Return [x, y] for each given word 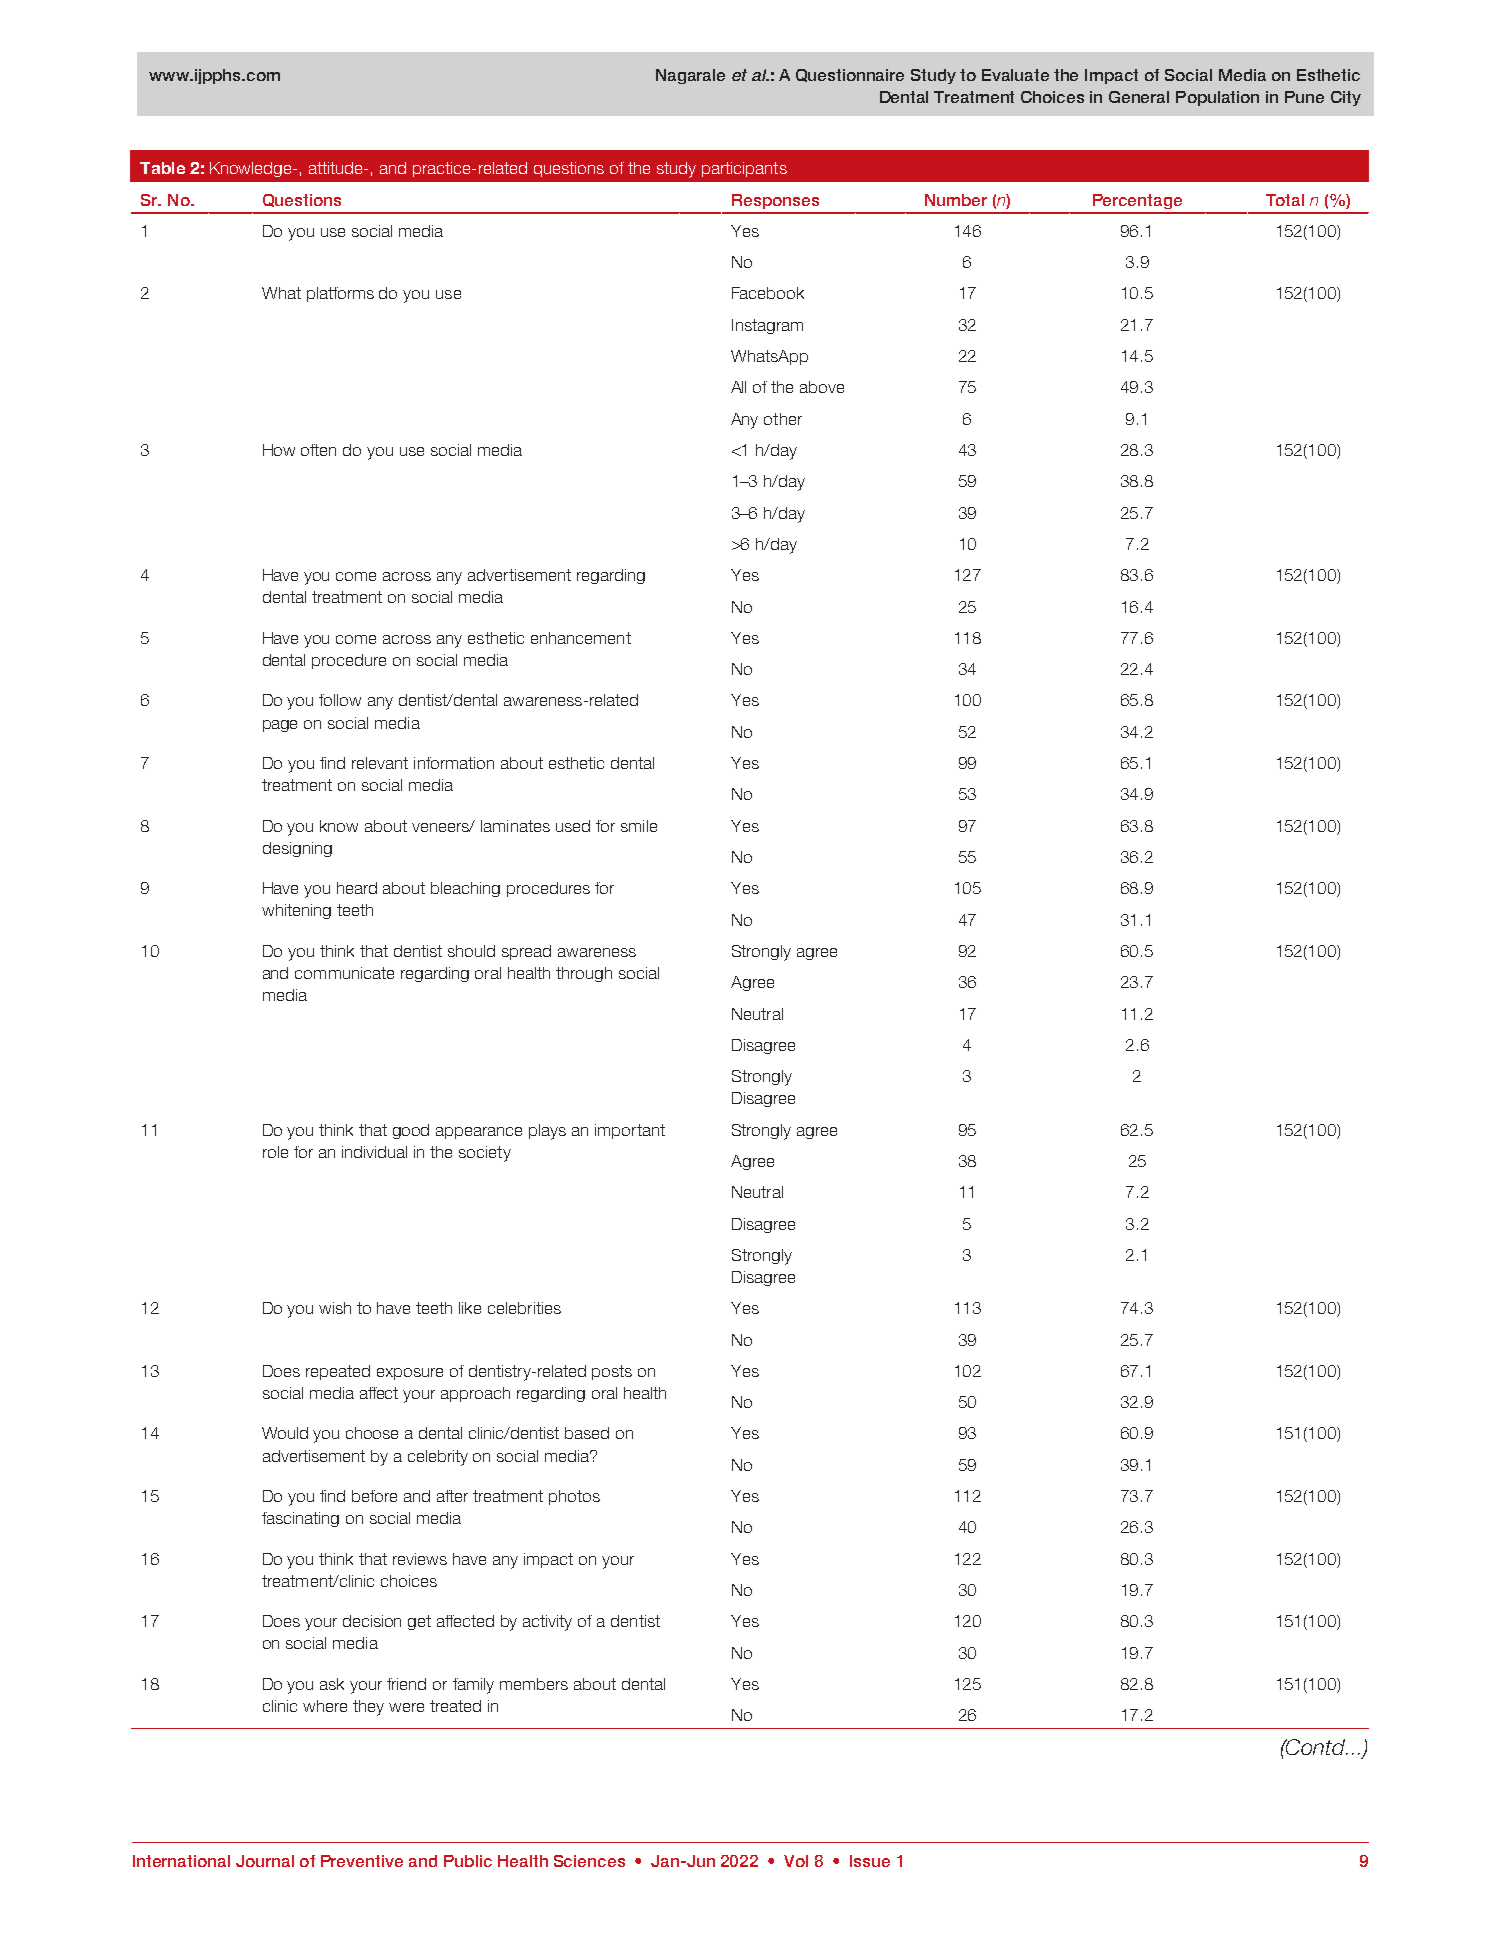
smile [639, 826]
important [630, 1131]
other [783, 419]
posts [612, 1372]
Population [1217, 98]
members [534, 1684]
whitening [296, 911]
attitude [337, 168]
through [584, 974]
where [325, 1706]
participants [744, 169]
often [318, 450]
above [822, 387]
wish [335, 1308]
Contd [1316, 1747]
